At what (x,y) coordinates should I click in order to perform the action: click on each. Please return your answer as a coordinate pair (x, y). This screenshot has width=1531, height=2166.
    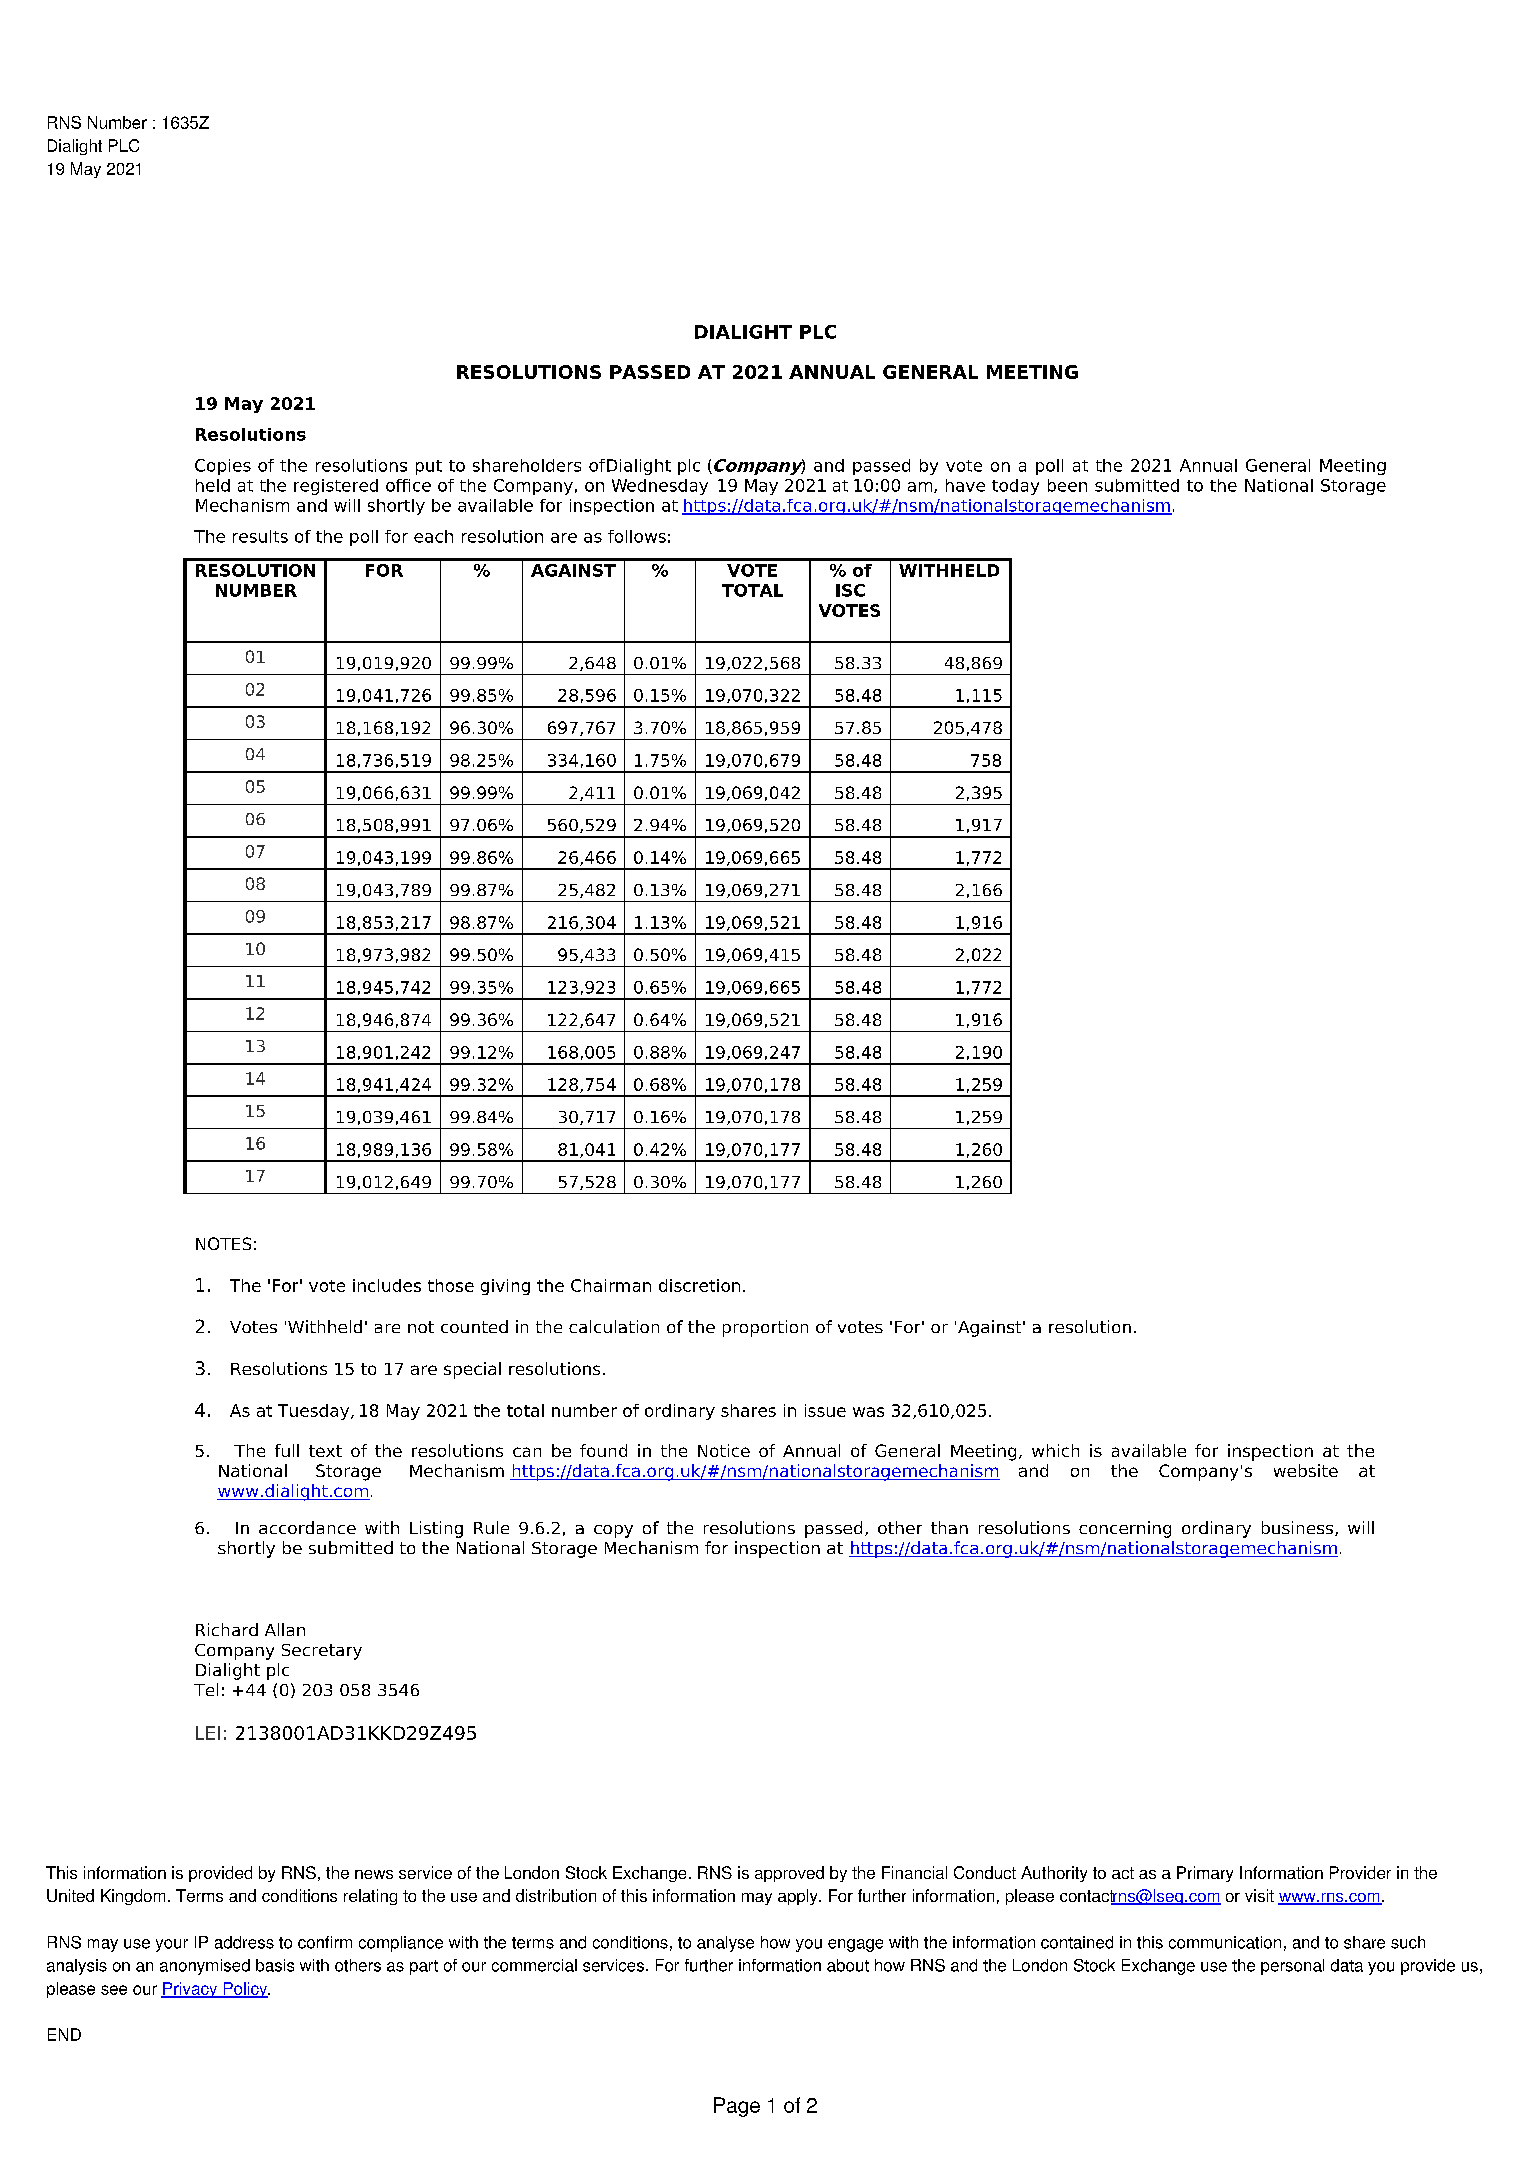
    Looking at the image, I should click on (433, 536).
